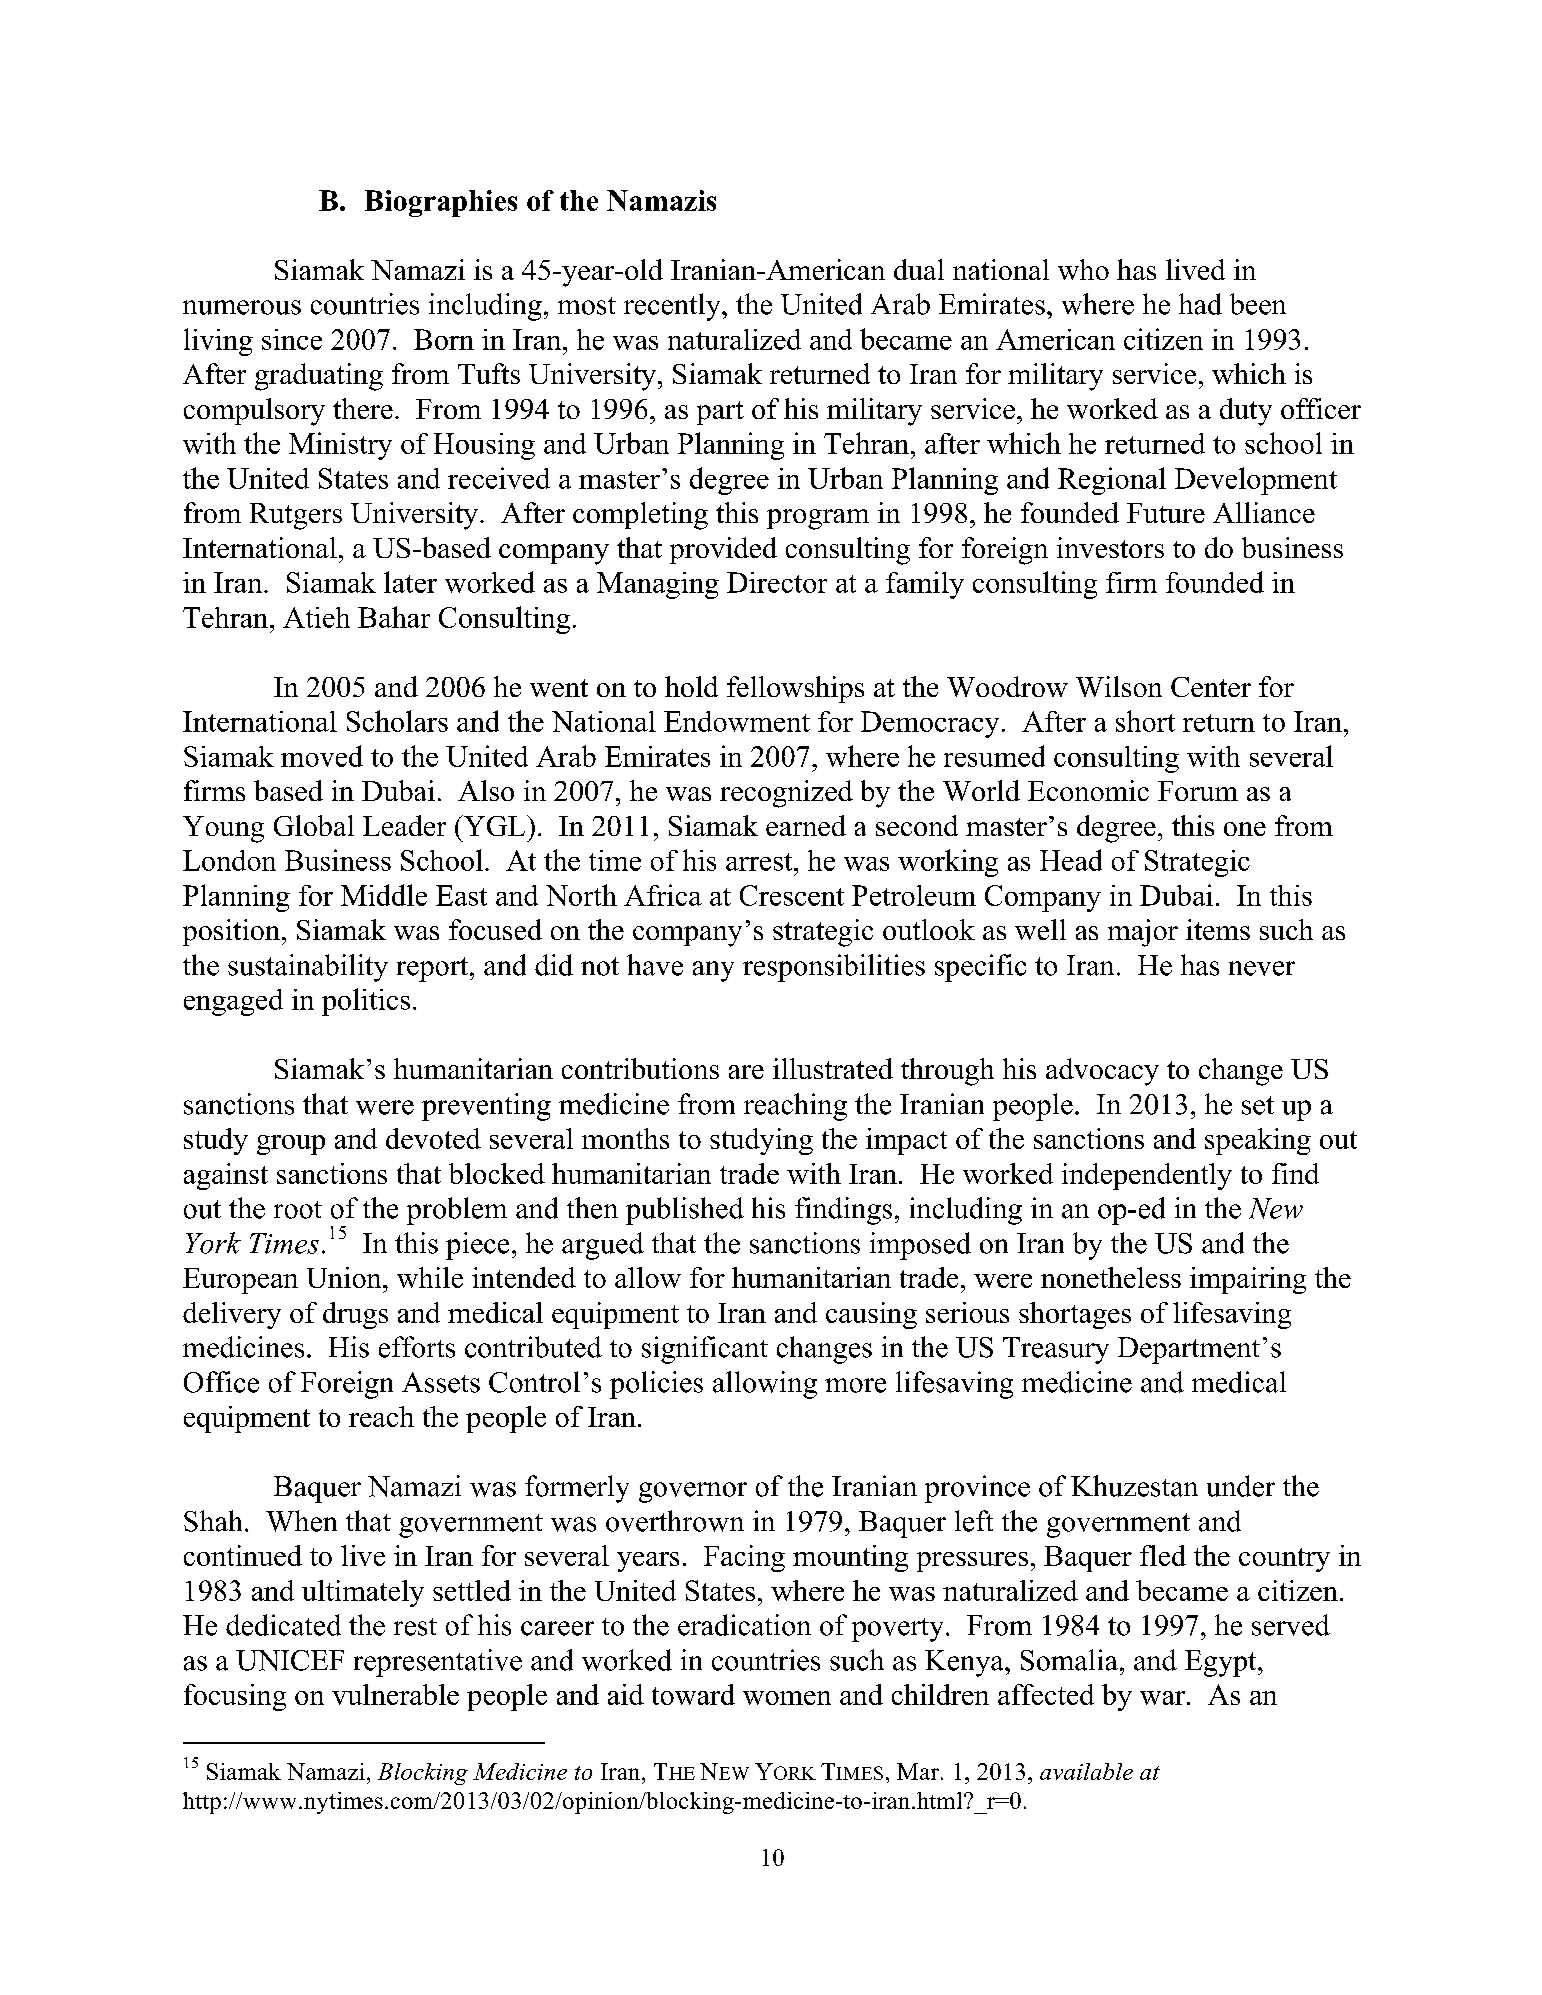 The height and width of the screenshot is (1995, 1542). Describe the element at coordinates (787, 1698) in the screenshot. I see `women` at that location.
